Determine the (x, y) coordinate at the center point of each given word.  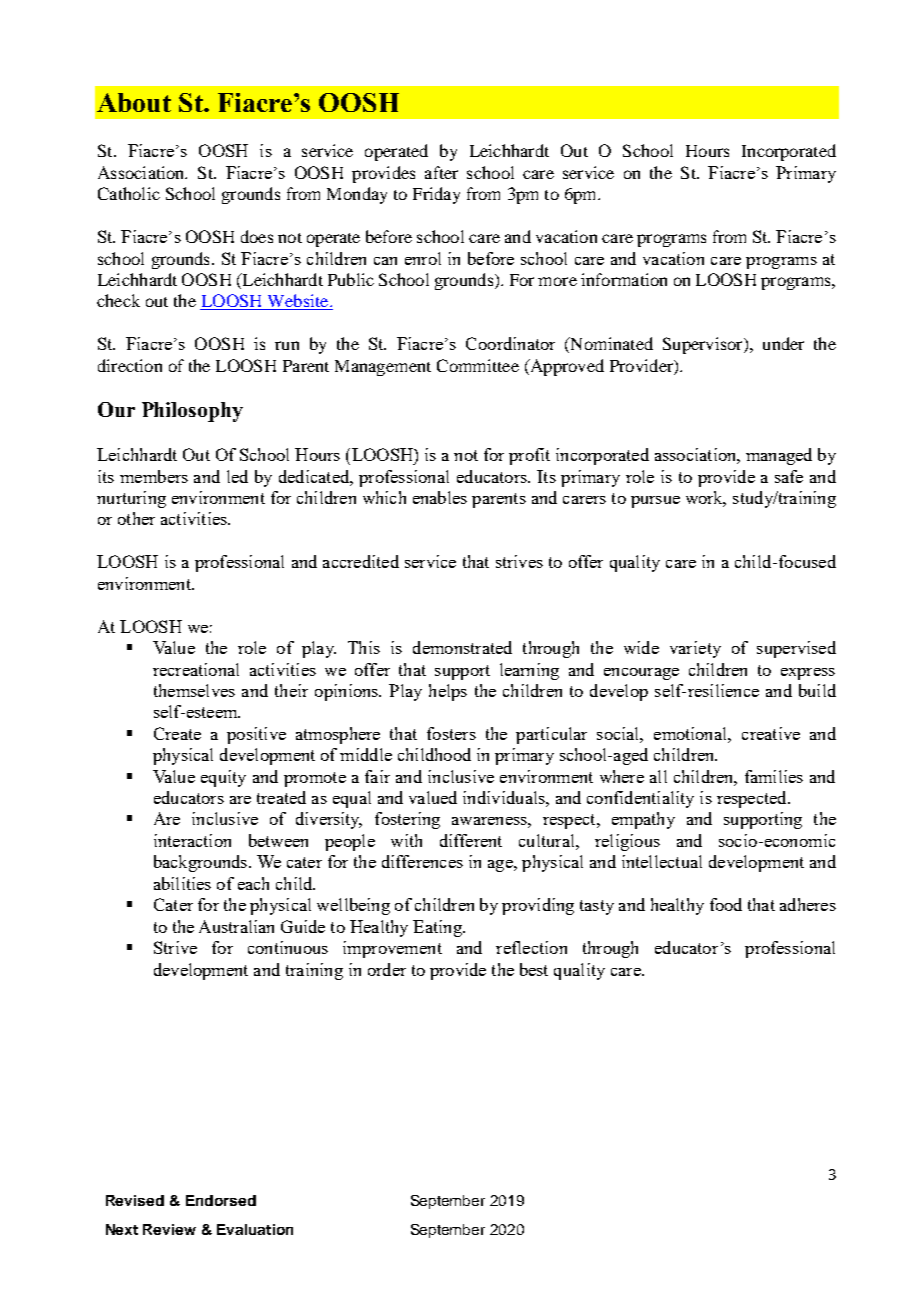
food (726, 904)
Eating (438, 928)
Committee (478, 365)
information (624, 279)
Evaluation (255, 1229)
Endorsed (221, 1200)
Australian (236, 926)
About (134, 102)
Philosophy (192, 412)
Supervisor (704, 345)
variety (695, 649)
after (441, 172)
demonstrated (462, 647)
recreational (196, 669)
